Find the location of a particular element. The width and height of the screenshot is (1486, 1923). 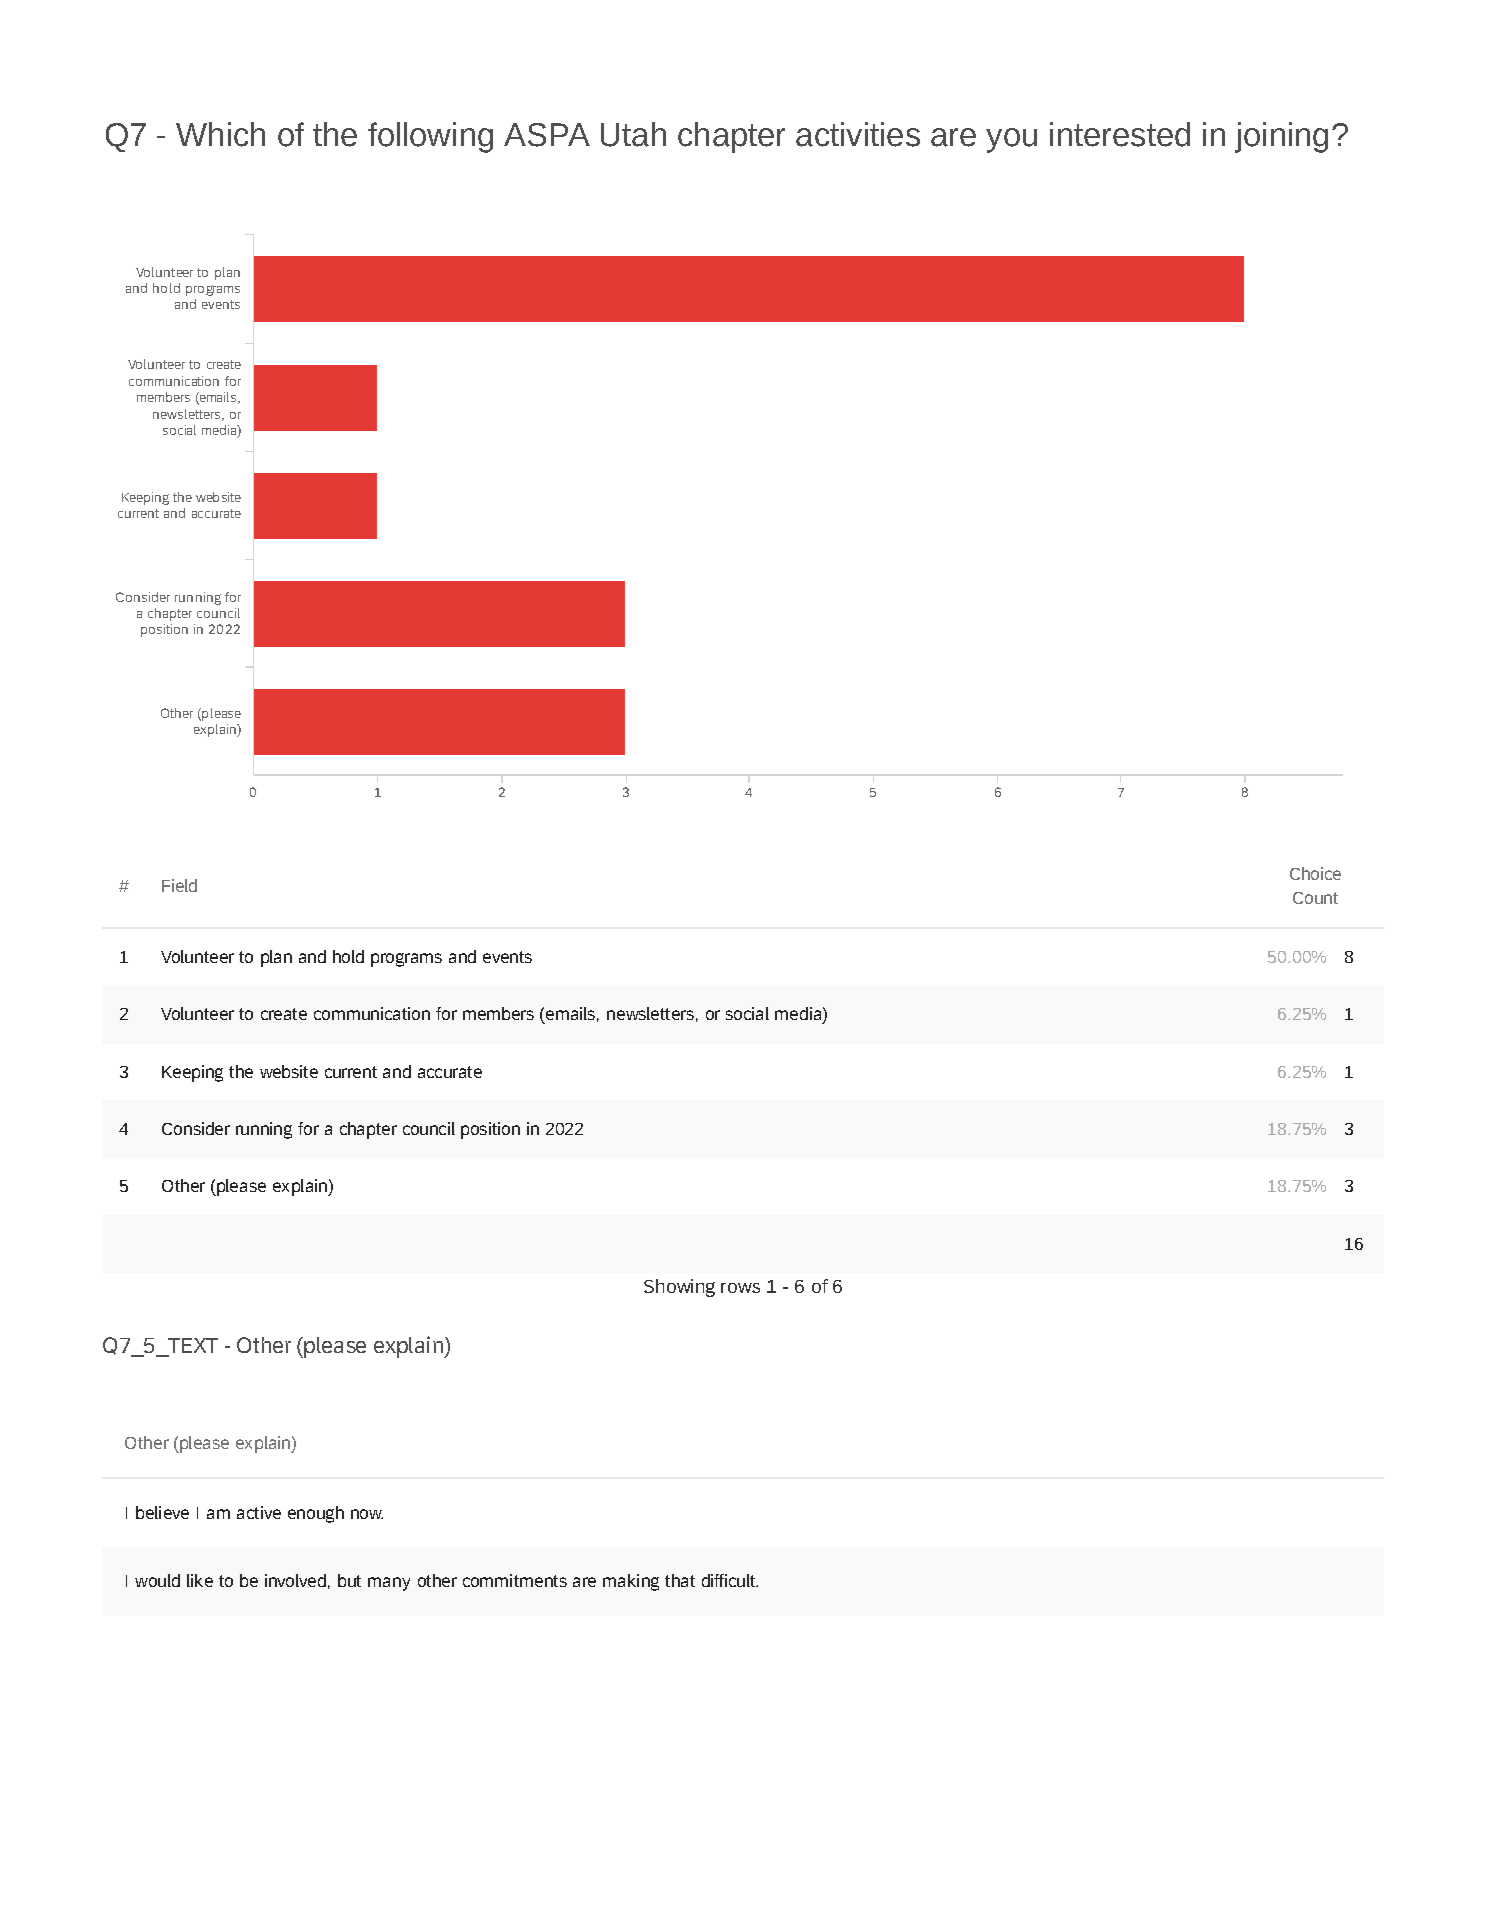

rows is located at coordinates (740, 1288).
